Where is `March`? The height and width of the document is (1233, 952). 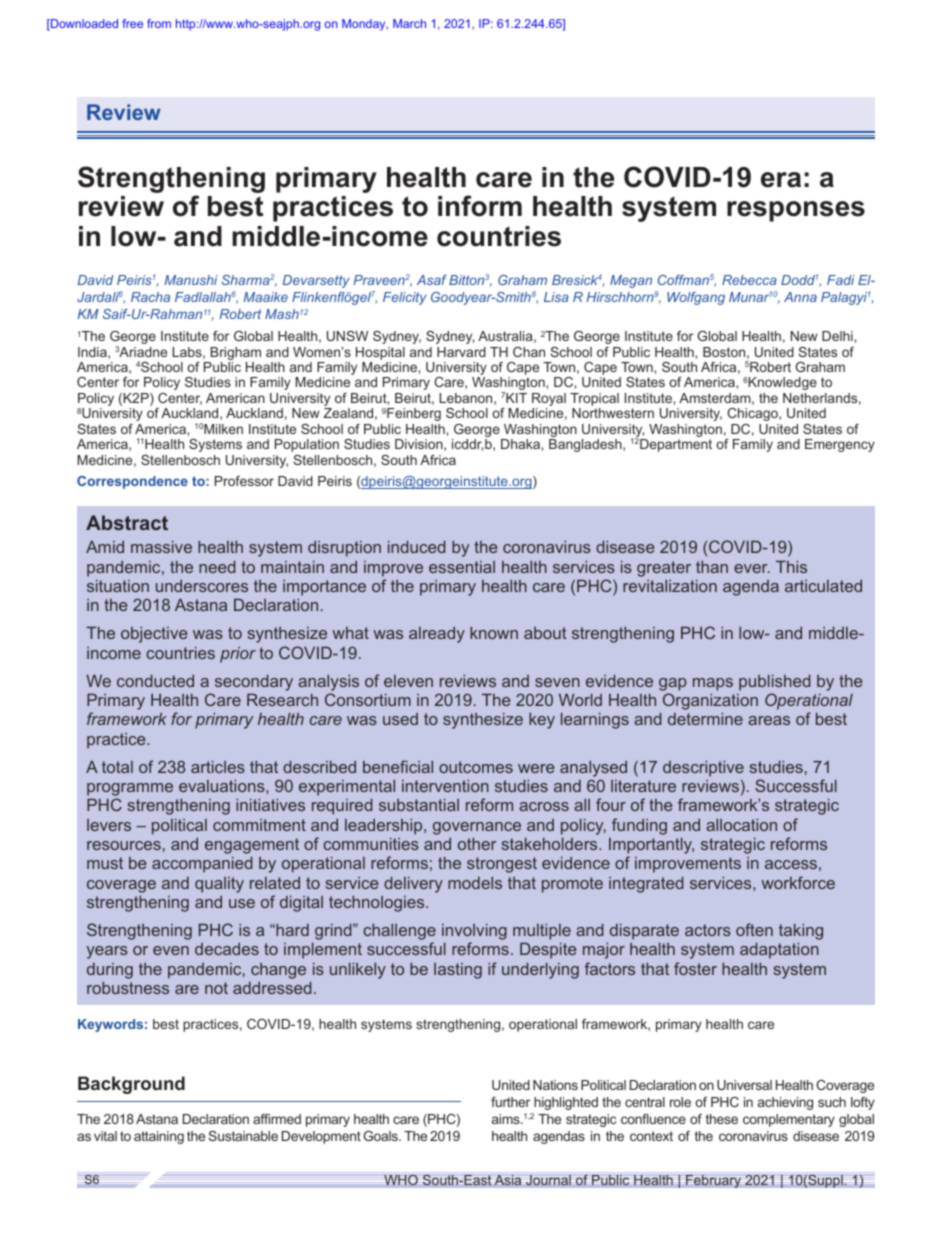 March is located at coordinates (409, 23).
